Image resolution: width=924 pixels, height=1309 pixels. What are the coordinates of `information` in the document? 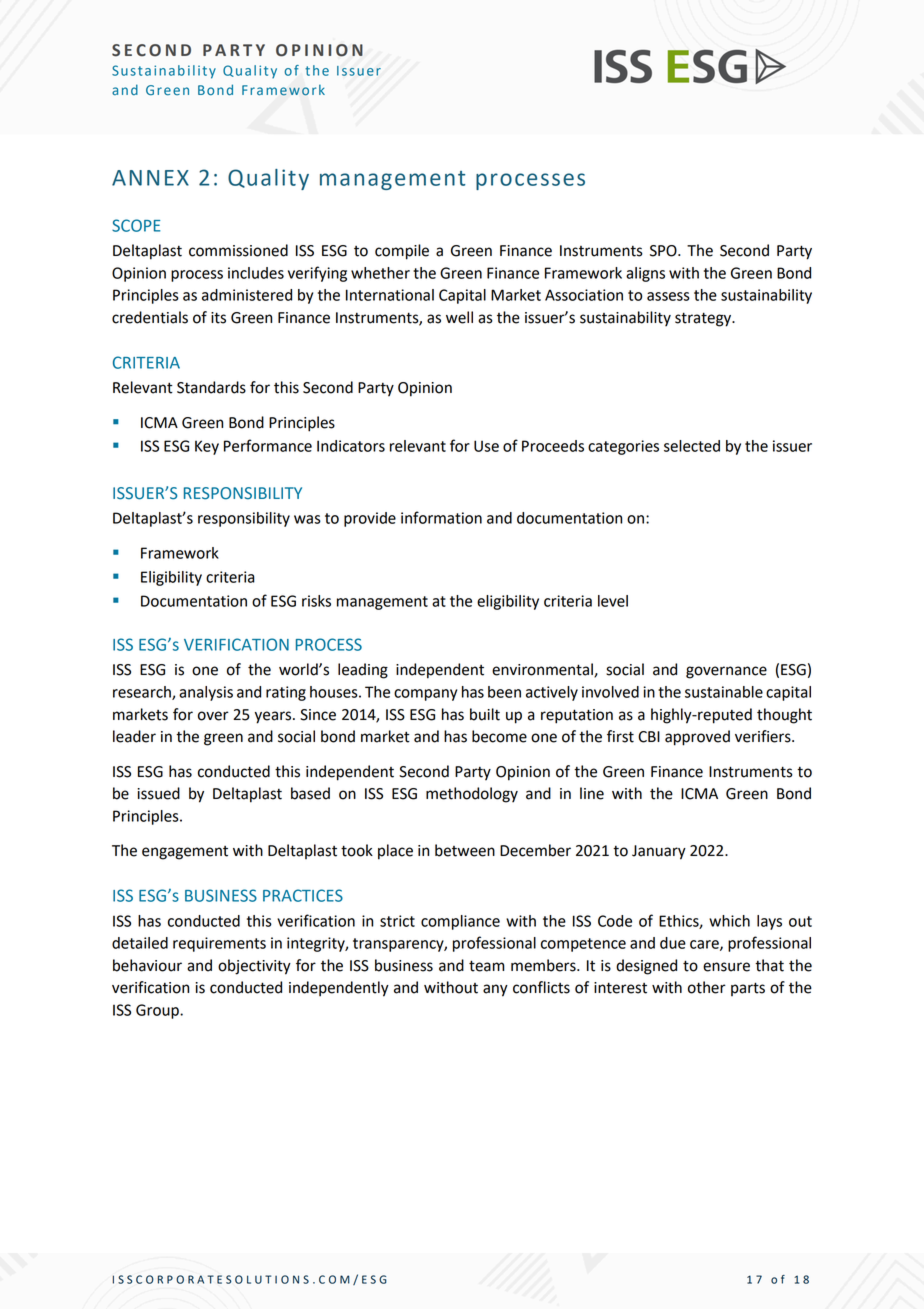 It's located at (441, 517).
